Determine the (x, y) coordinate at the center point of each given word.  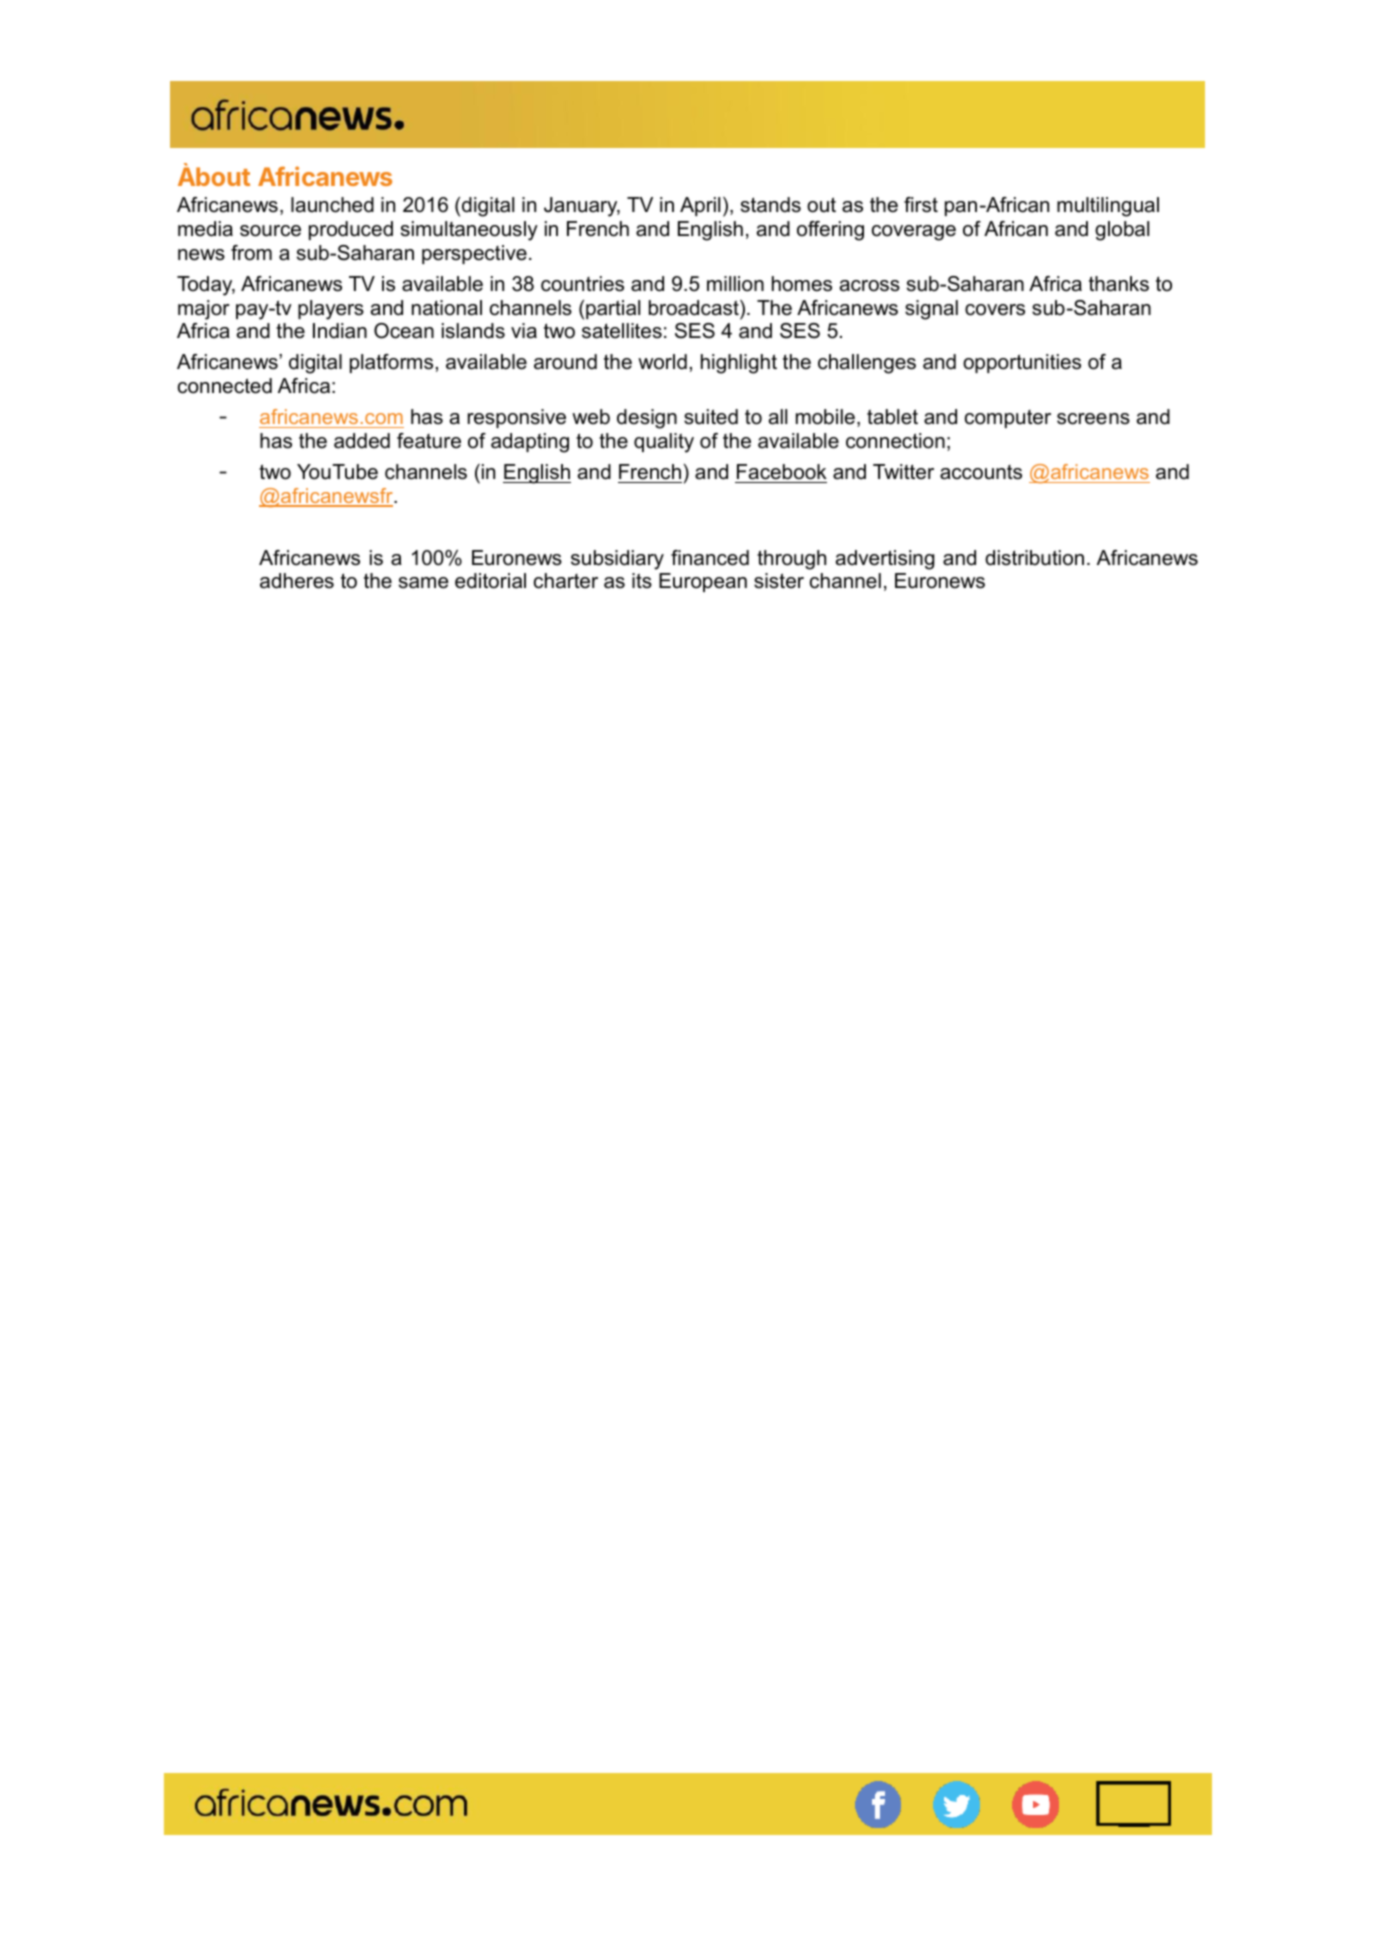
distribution (1034, 558)
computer (1008, 419)
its (642, 581)
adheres (297, 581)
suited (711, 417)
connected (225, 386)
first (921, 205)
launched (332, 205)
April (700, 206)
